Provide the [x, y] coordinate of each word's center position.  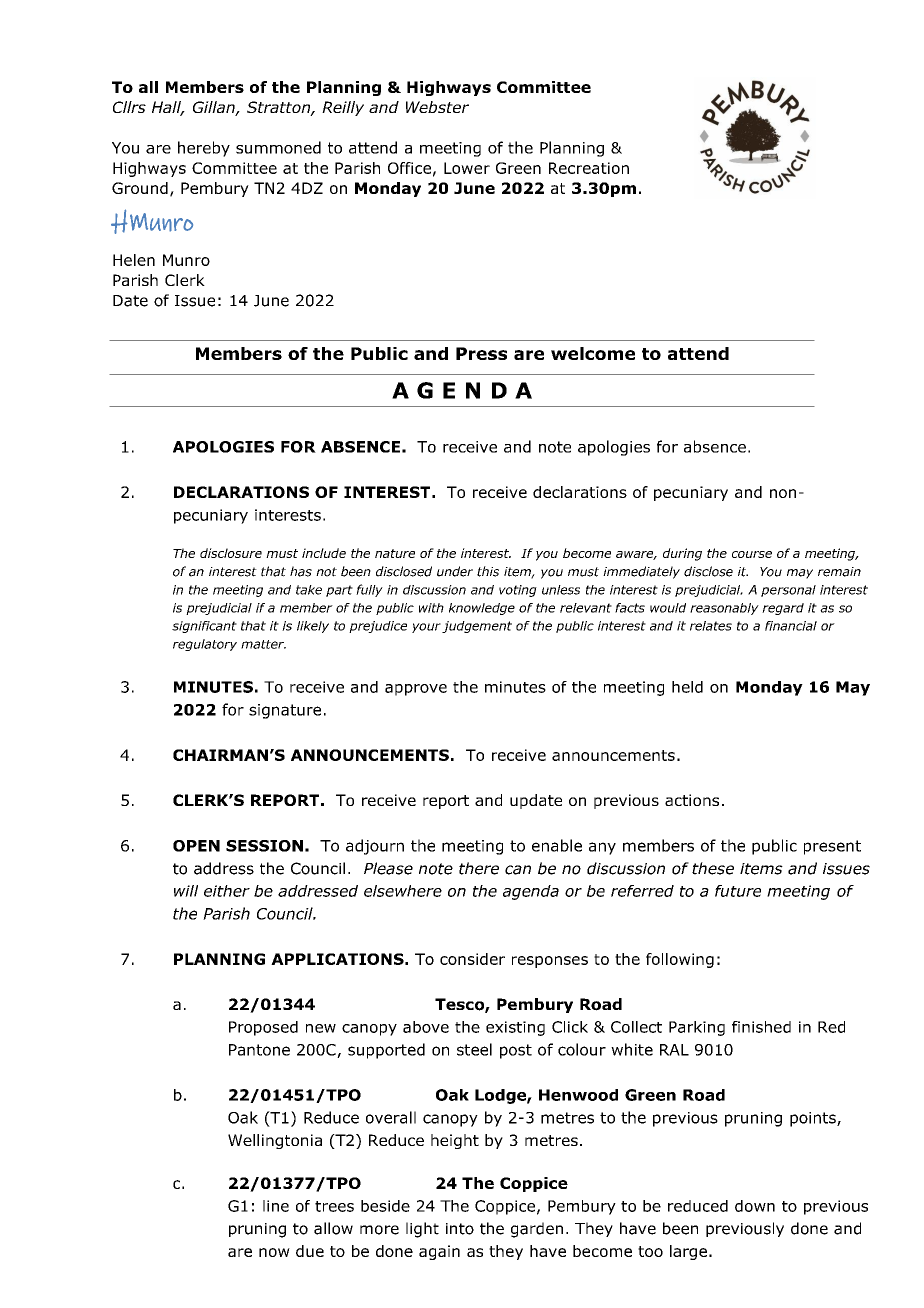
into [460, 1229]
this [488, 571]
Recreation [589, 168]
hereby [204, 149]
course [752, 554]
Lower [467, 168]
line [276, 1206]
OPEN [196, 846]
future [738, 891]
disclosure [231, 553]
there [479, 868]
